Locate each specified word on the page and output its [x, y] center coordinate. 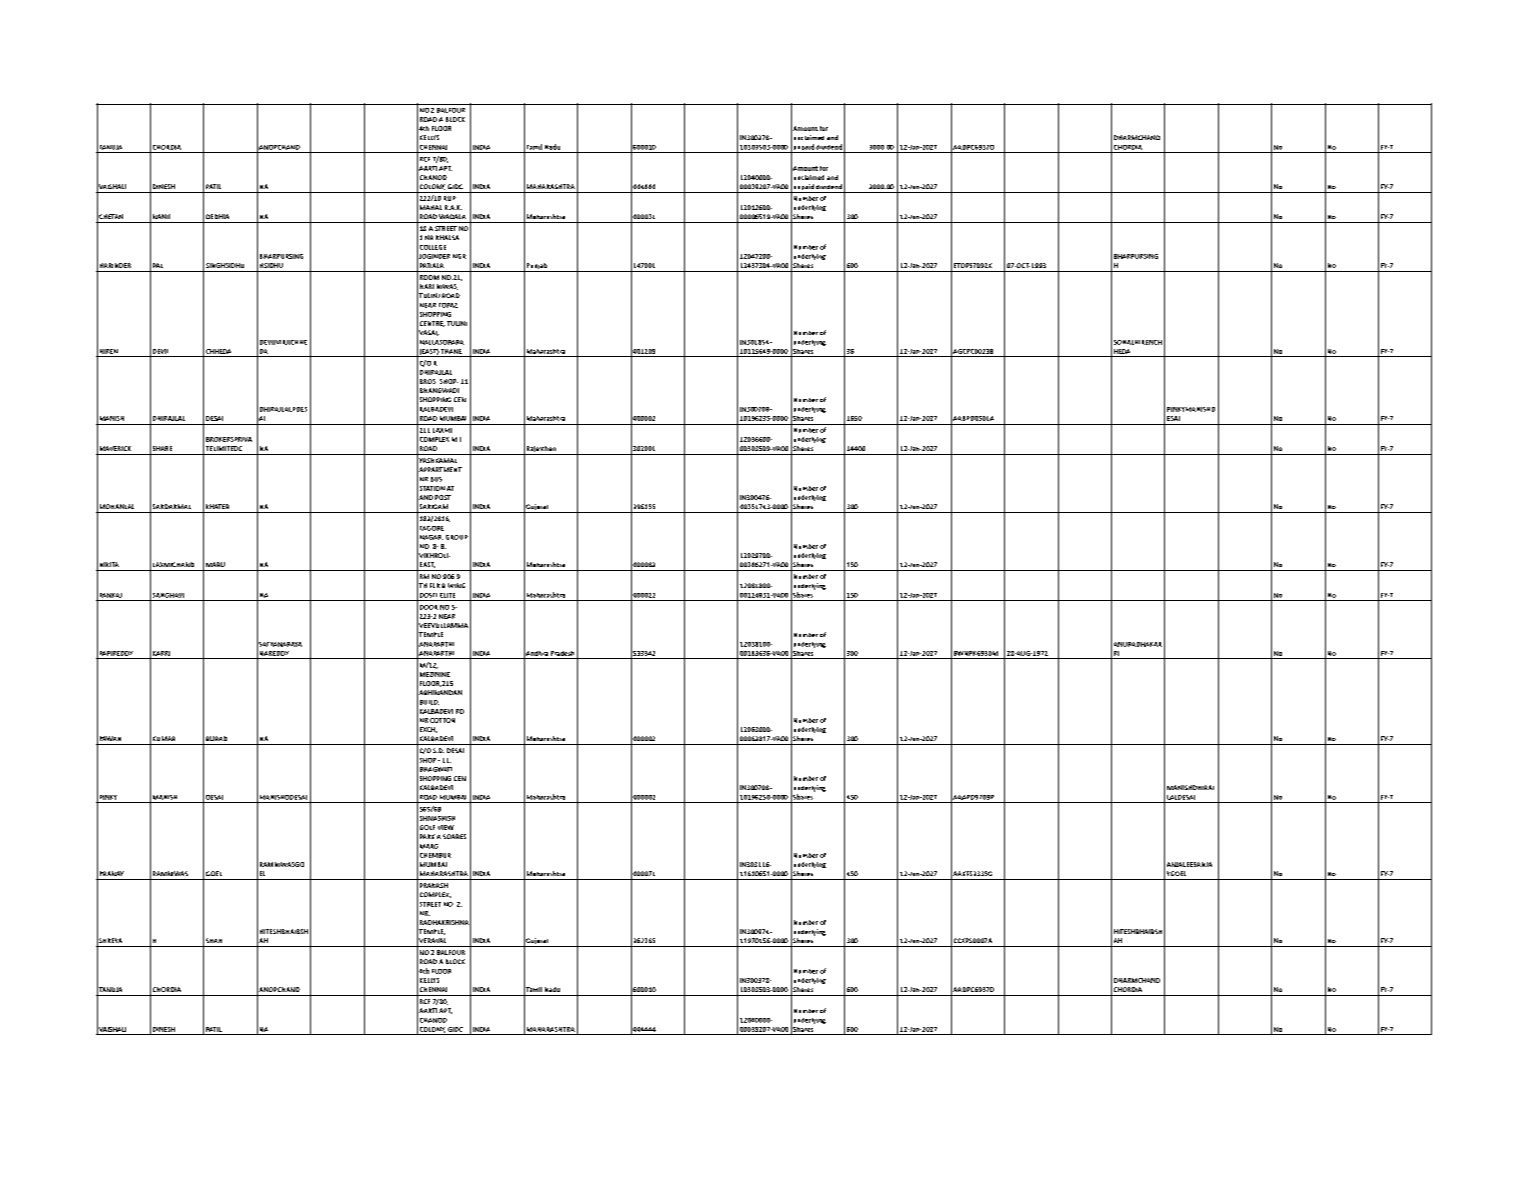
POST [443, 497]
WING [456, 585]
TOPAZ [448, 305]
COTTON [442, 720]
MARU [215, 564]
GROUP [457, 537]
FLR [435, 585]
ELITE [447, 595]
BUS [436, 479]
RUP [450, 198]
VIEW [446, 827]
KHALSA [447, 237]
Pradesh [562, 653]
